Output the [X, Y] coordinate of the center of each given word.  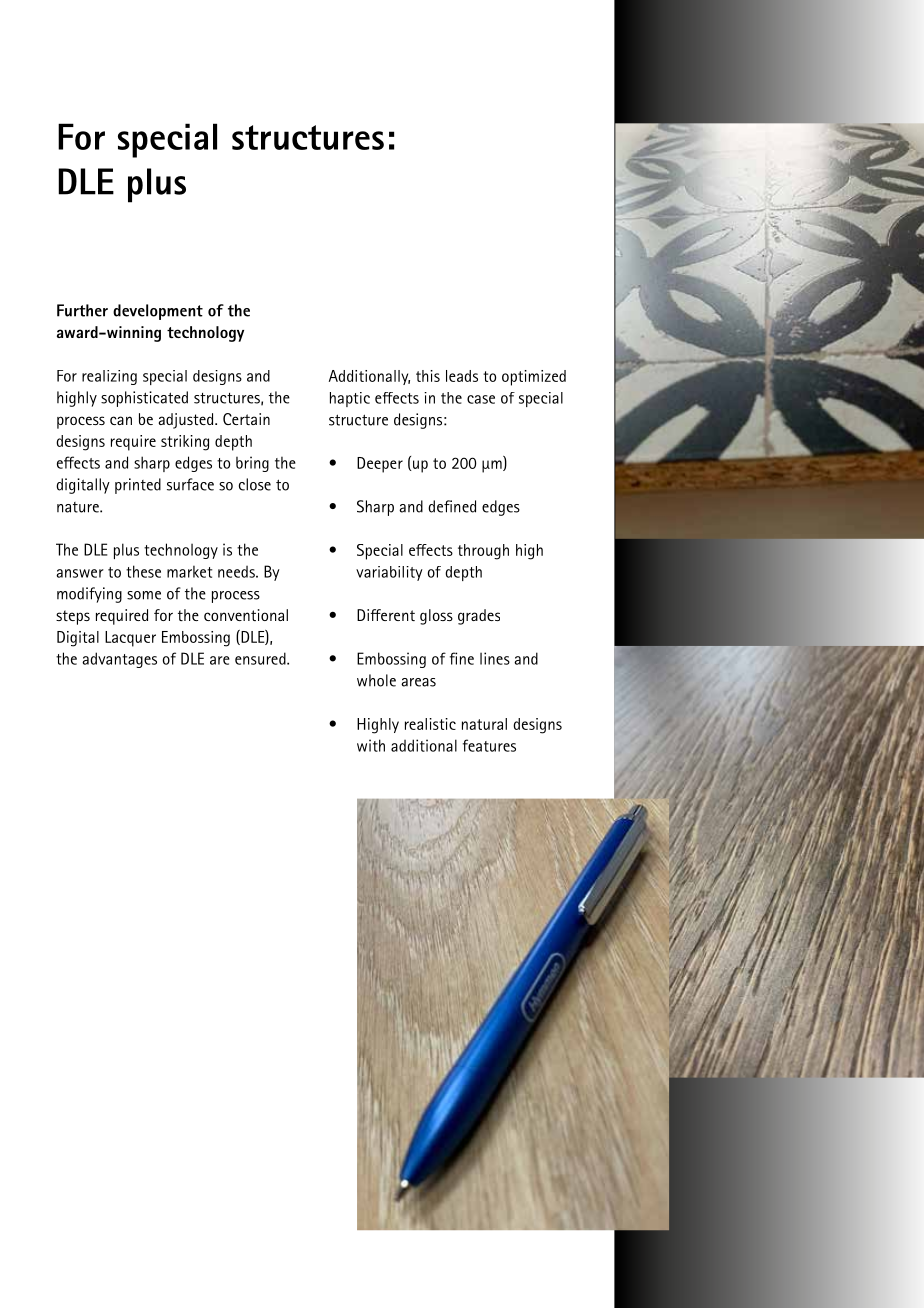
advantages [119, 660]
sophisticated [144, 399]
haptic [350, 399]
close [255, 484]
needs [237, 572]
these [143, 571]
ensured [261, 658]
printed [138, 486]
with [371, 745]
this [428, 376]
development [158, 312]
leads [462, 376]
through [483, 552]
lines [495, 658]
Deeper [380, 465]
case [481, 399]
